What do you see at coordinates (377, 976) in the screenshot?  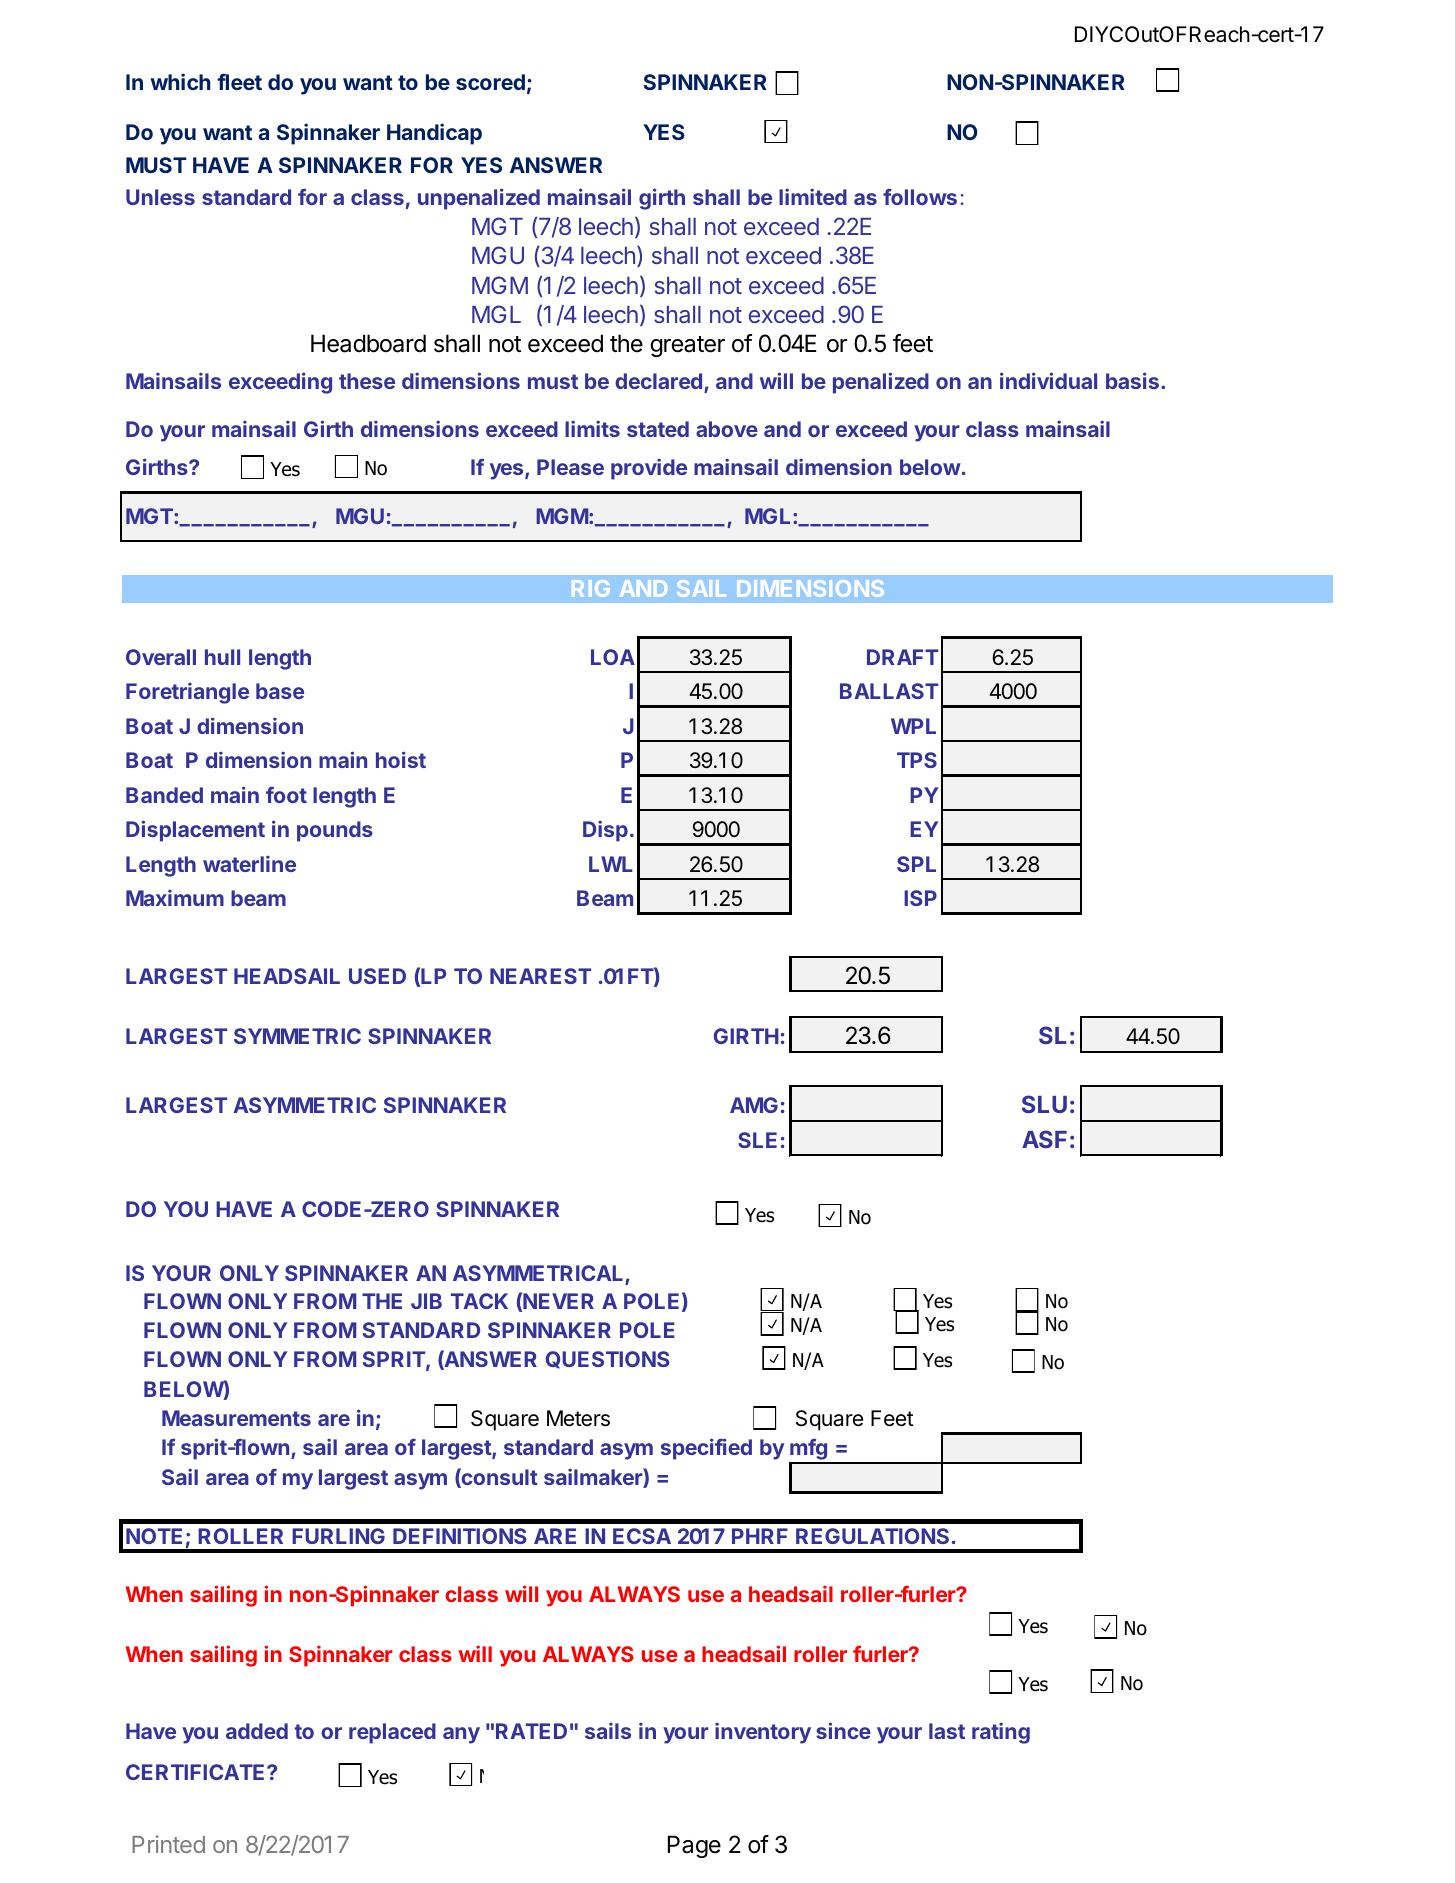 I see `USED` at bounding box center [377, 976].
